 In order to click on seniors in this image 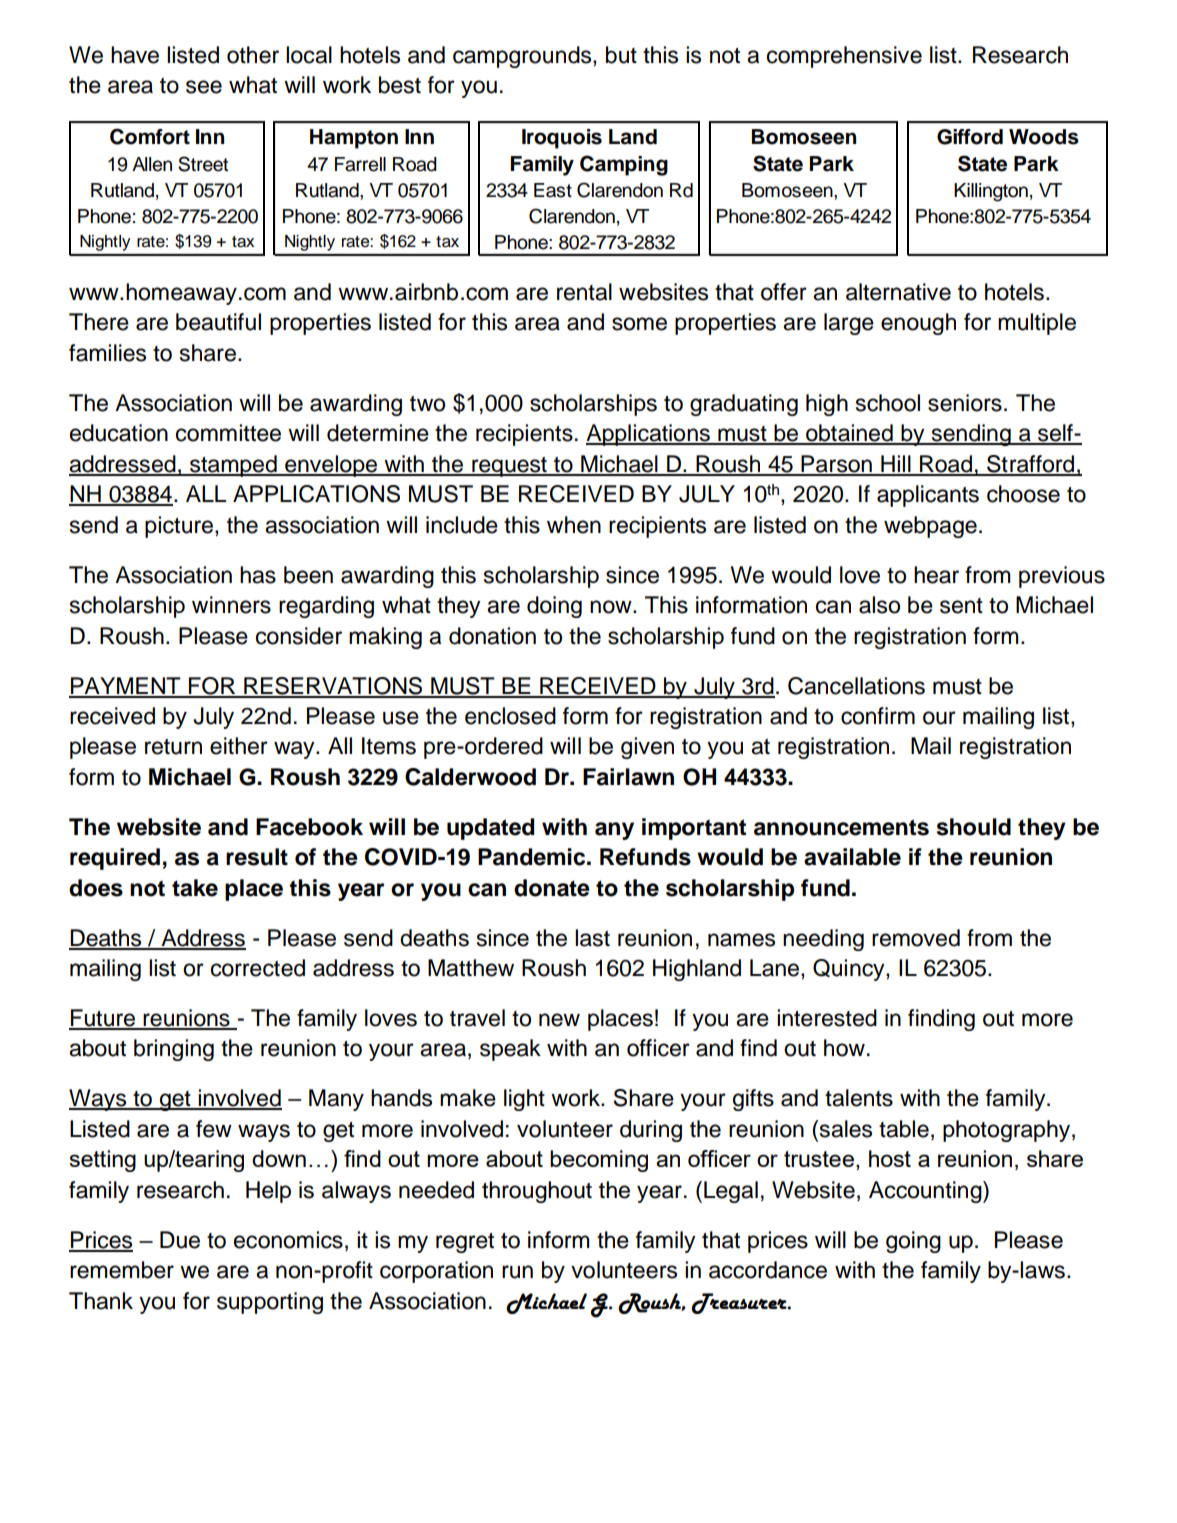, I will do `click(965, 403)`.
